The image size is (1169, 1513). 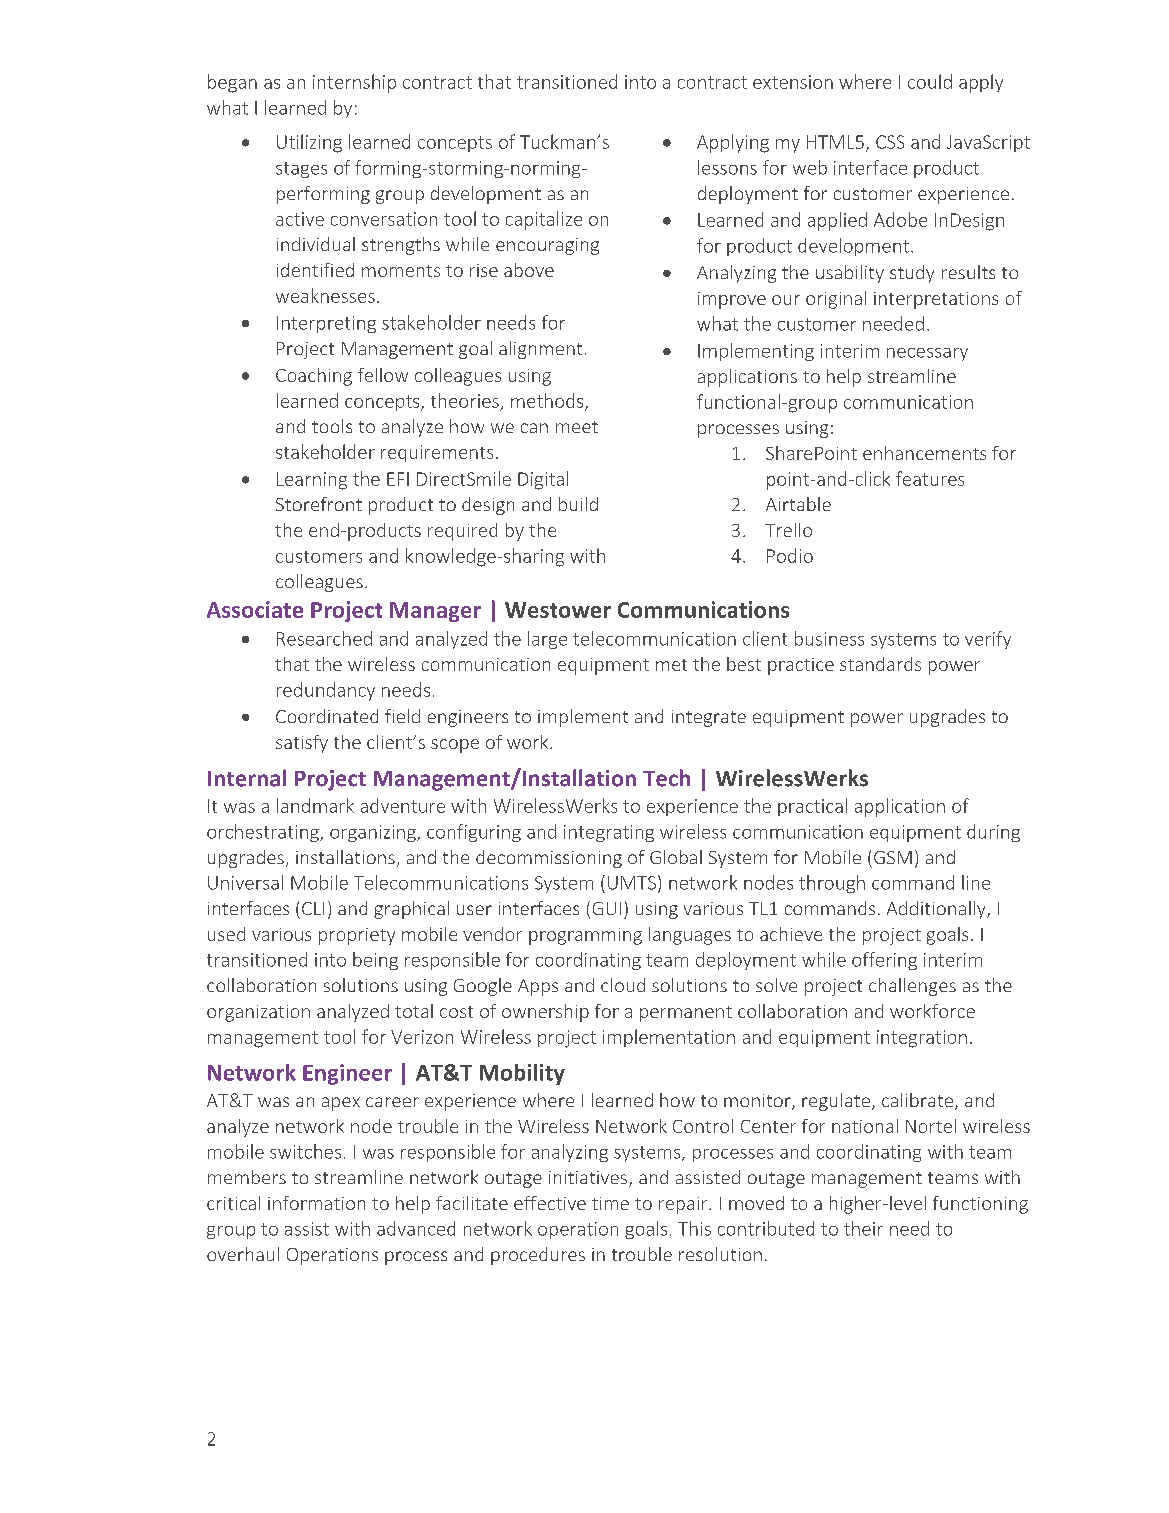 I want to click on lessons, so click(x=727, y=167).
